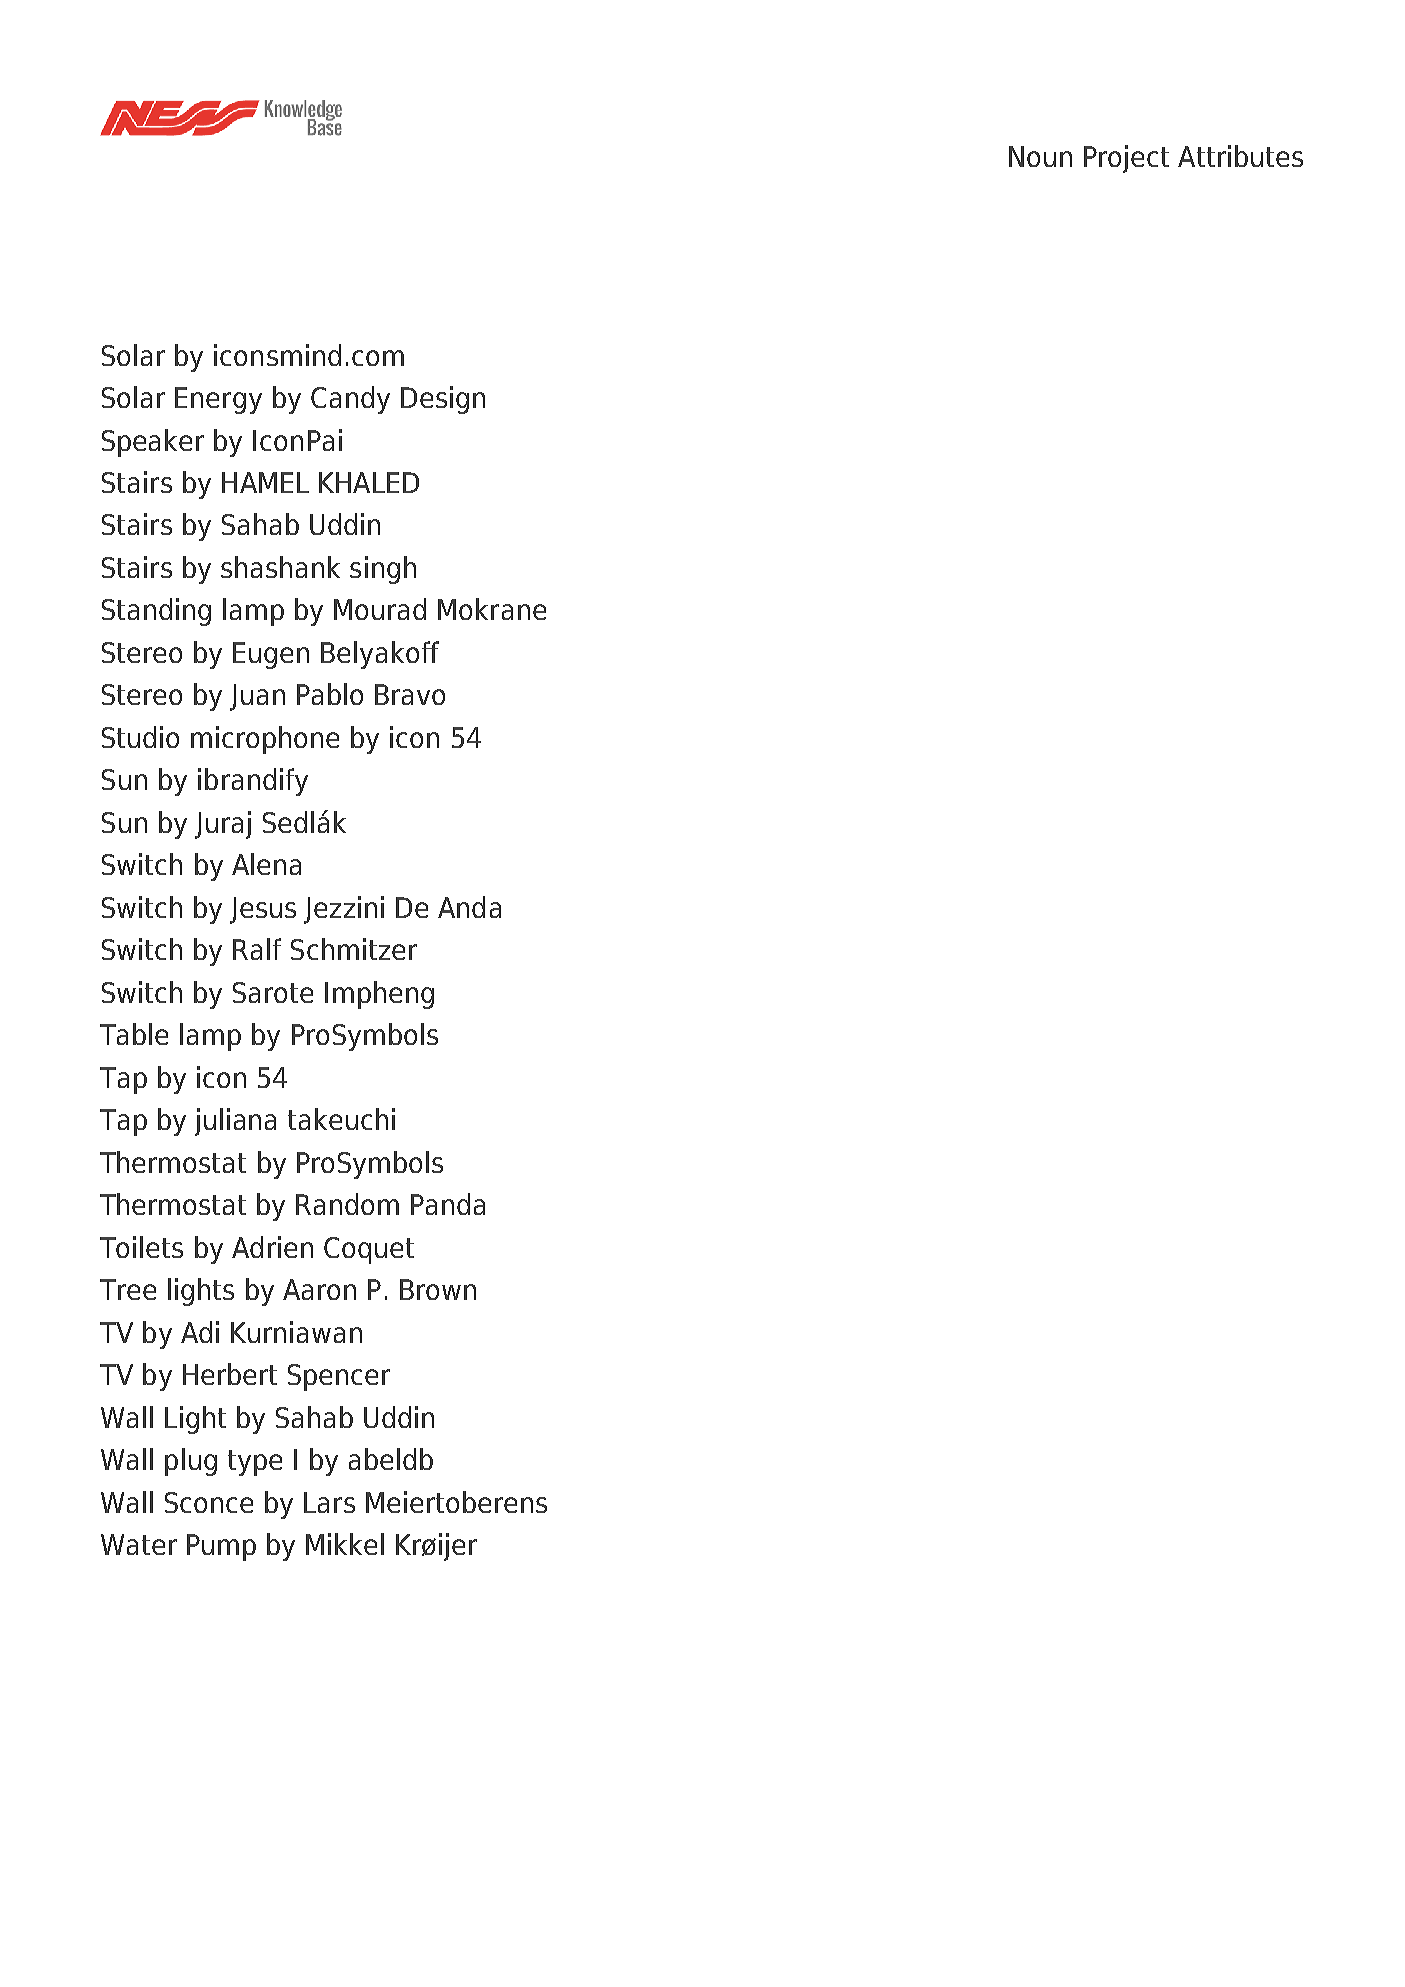 The width and height of the screenshot is (1405, 1987). I want to click on juliana, so click(235, 1122).
